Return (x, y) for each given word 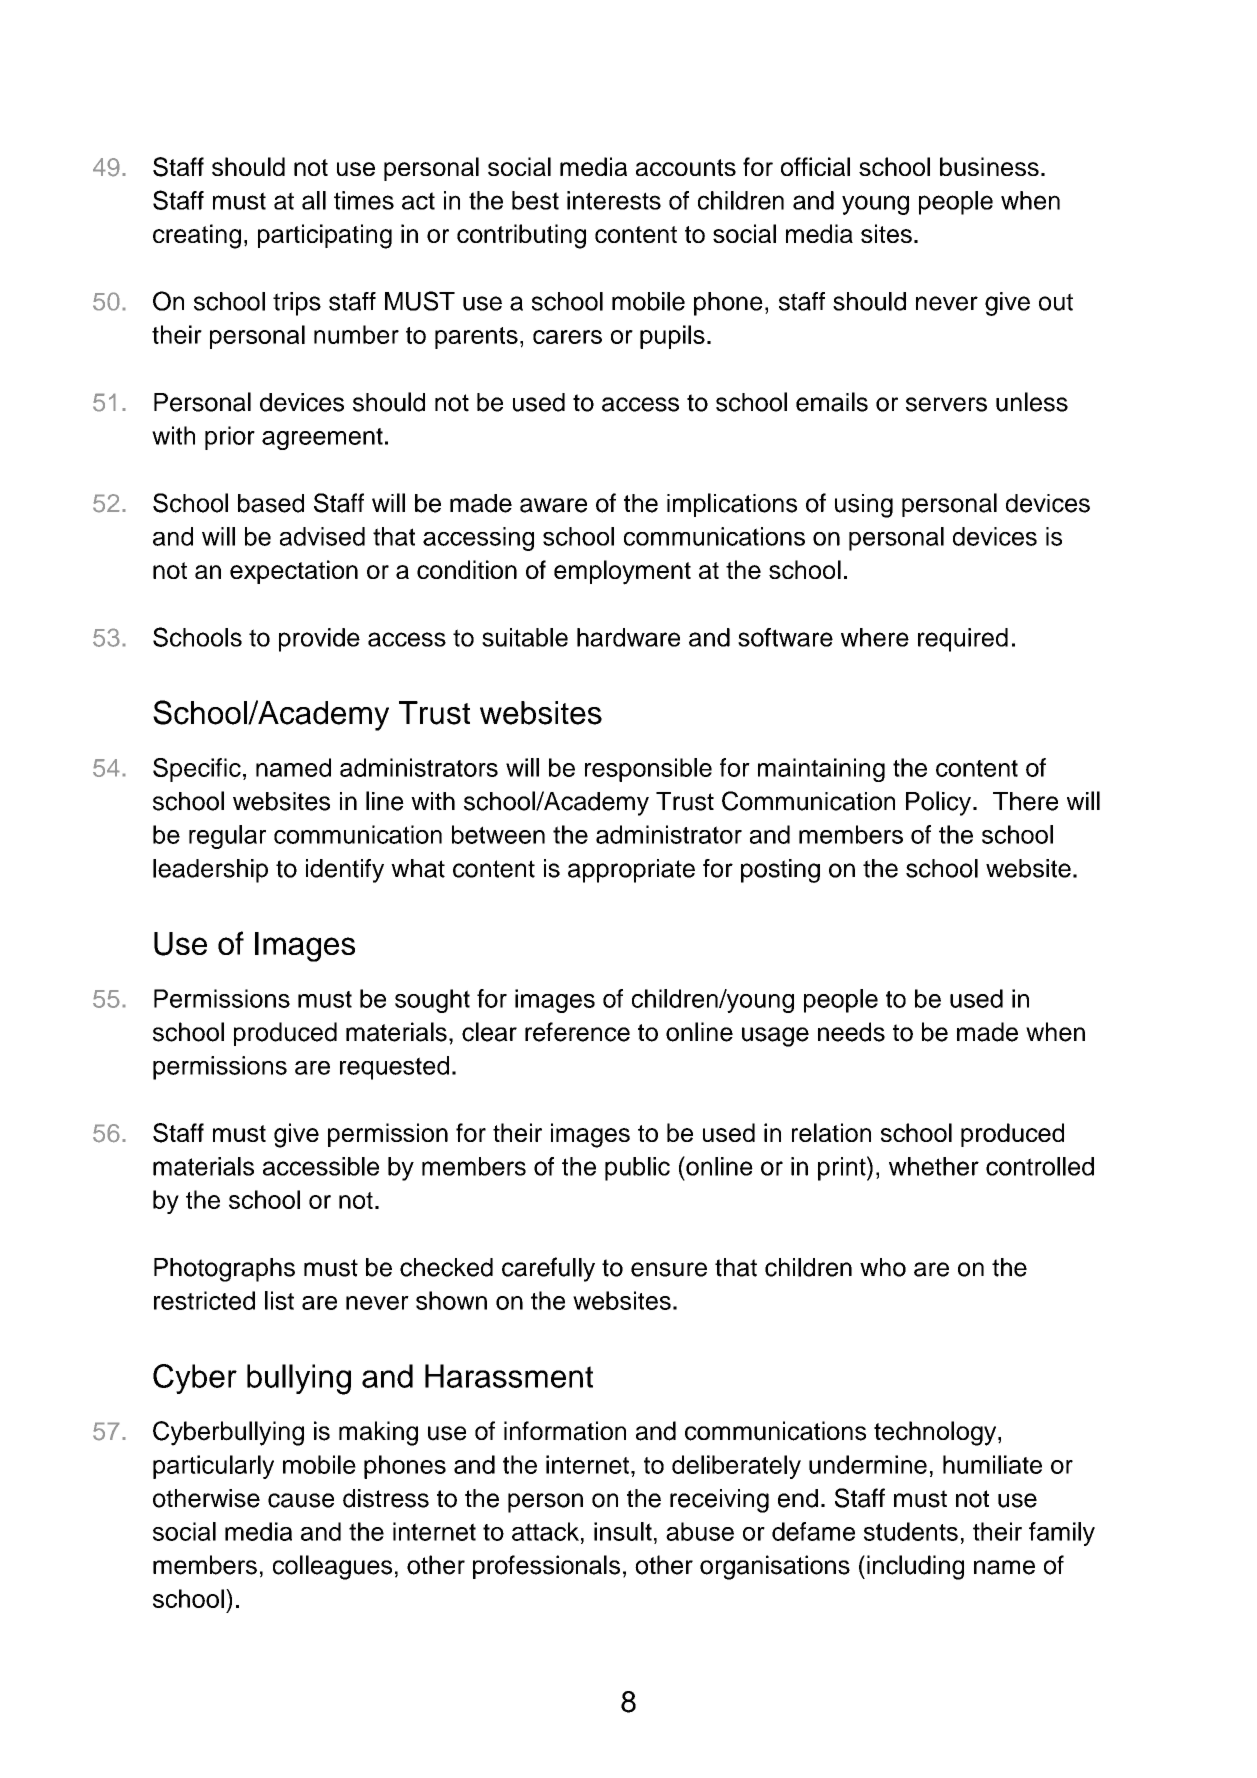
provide (319, 640)
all (314, 200)
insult (623, 1531)
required (963, 640)
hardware (628, 637)
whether (934, 1166)
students (911, 1531)
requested (394, 1068)
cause (301, 1500)
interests (614, 200)
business (989, 166)
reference (577, 1032)
